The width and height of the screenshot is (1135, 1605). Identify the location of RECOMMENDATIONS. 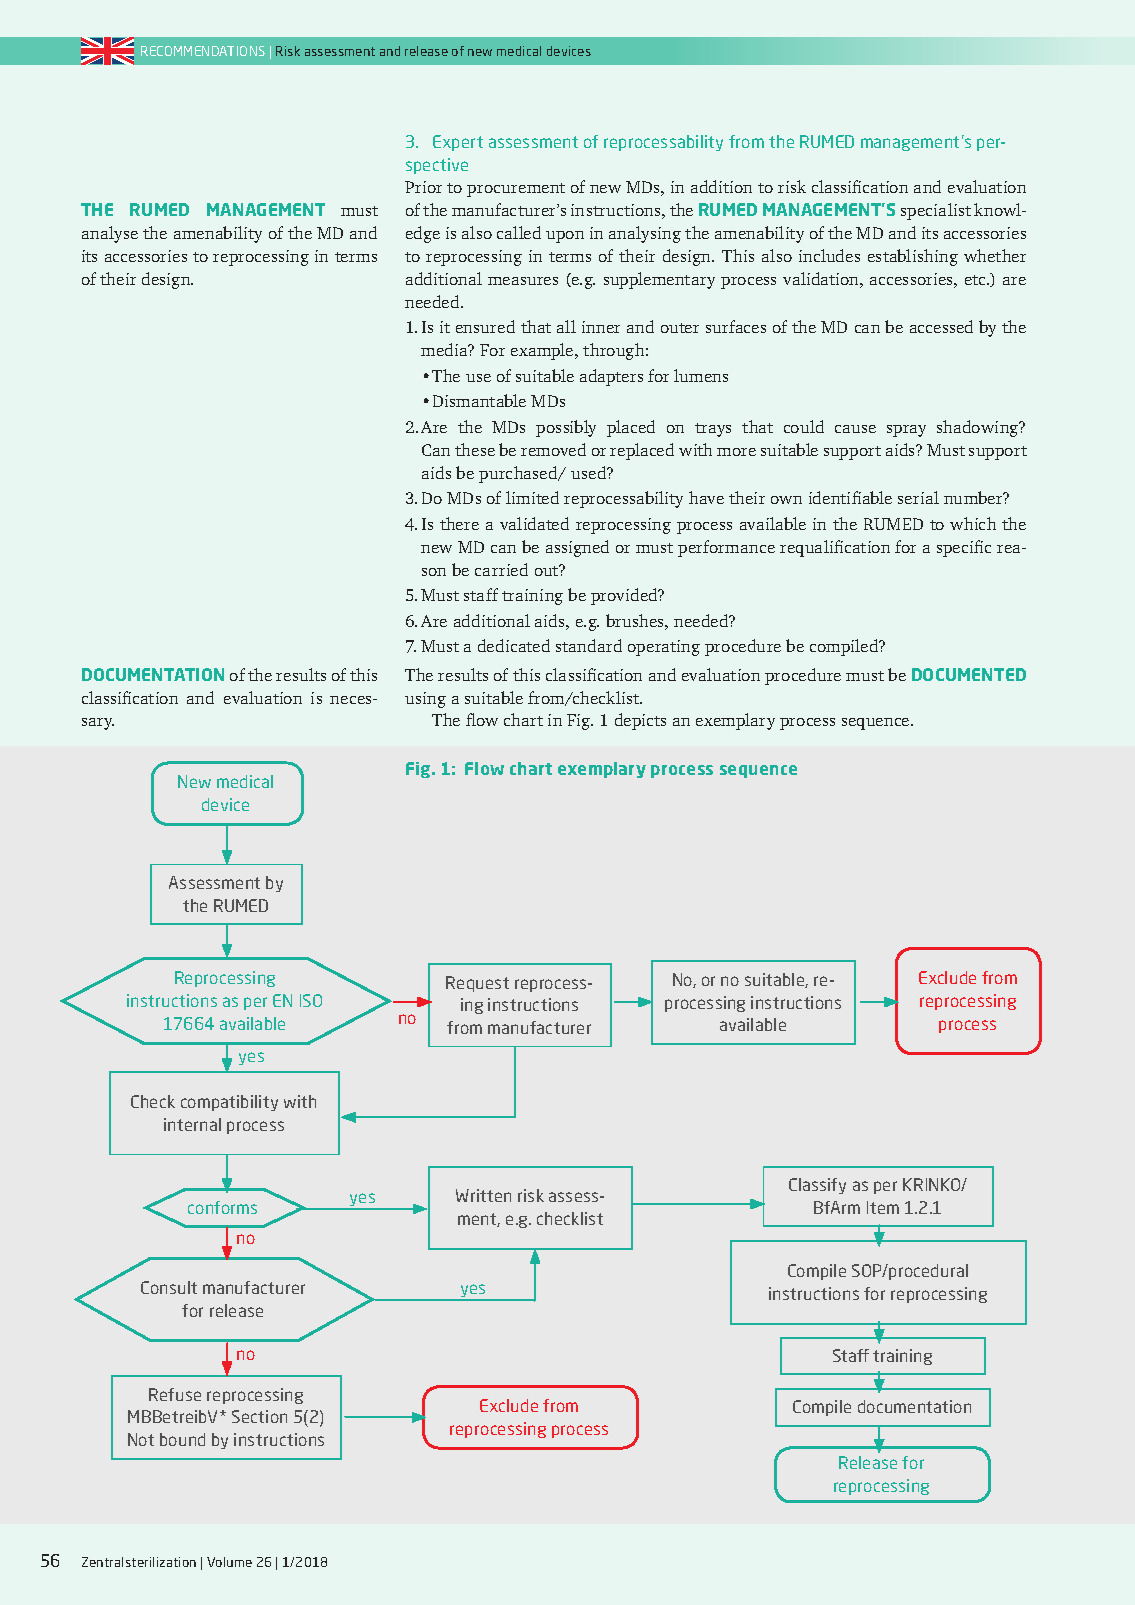
(203, 51).
